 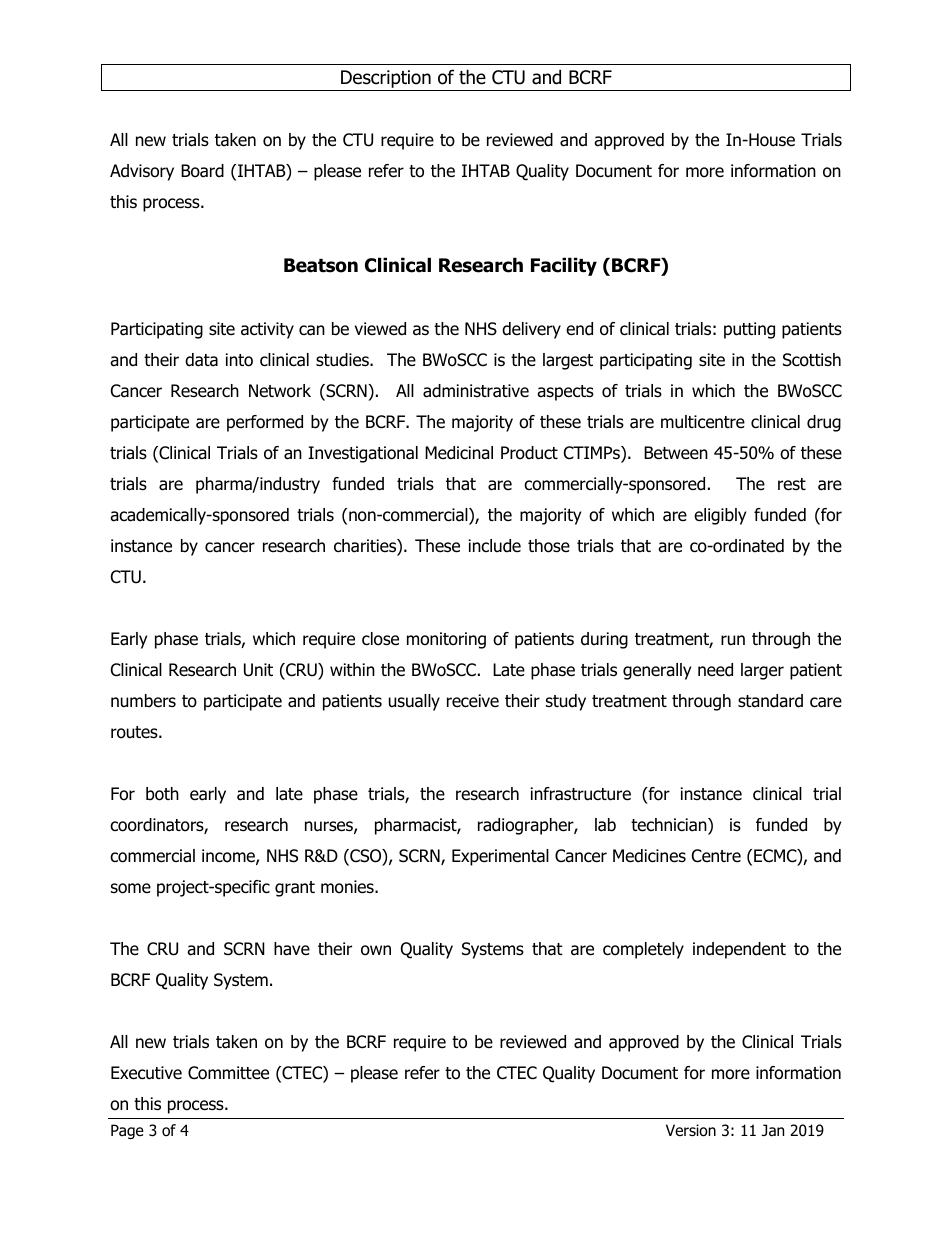 What do you see at coordinates (733, 640) in the image?
I see `run` at bounding box center [733, 640].
